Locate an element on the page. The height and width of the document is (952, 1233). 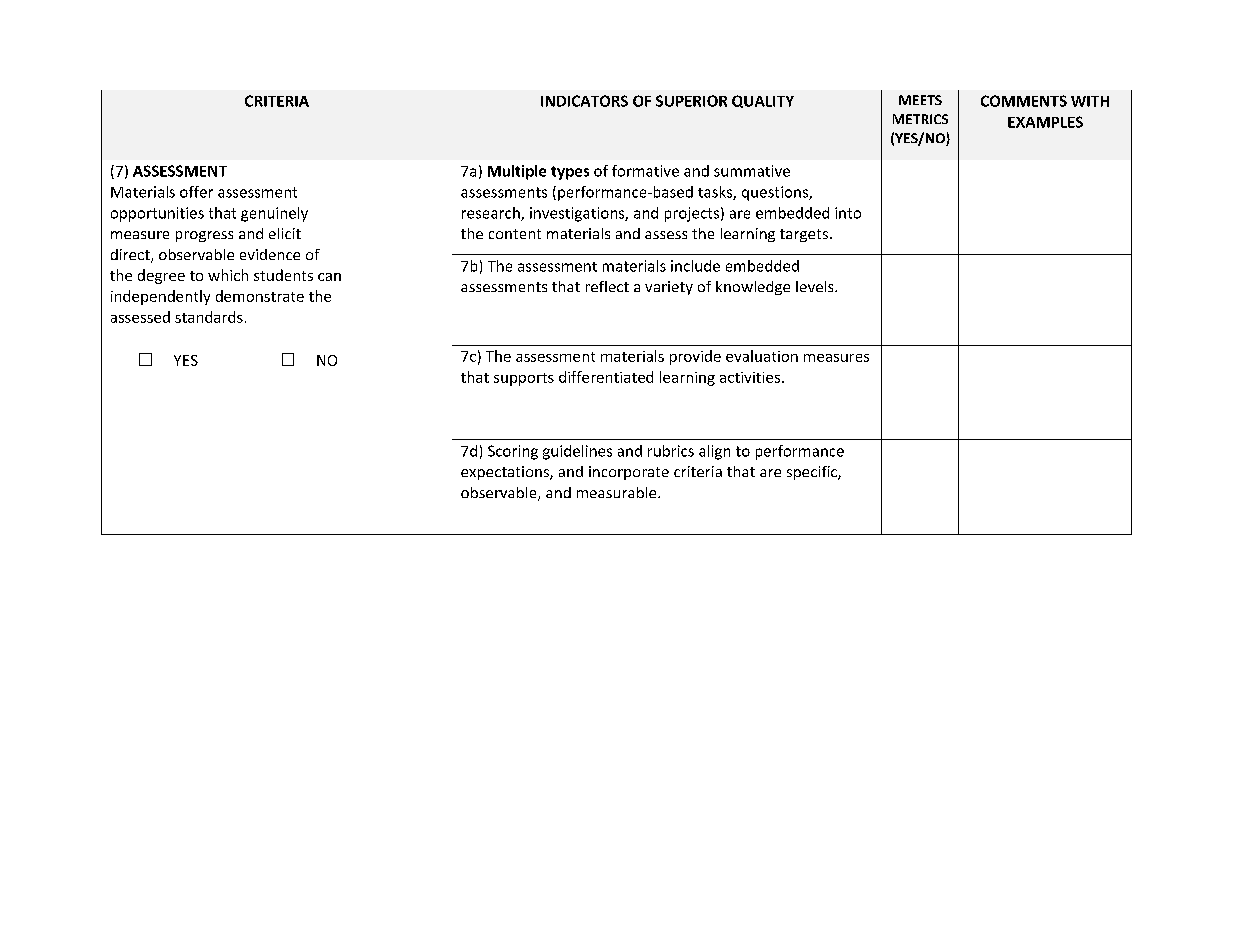
into is located at coordinates (848, 213).
